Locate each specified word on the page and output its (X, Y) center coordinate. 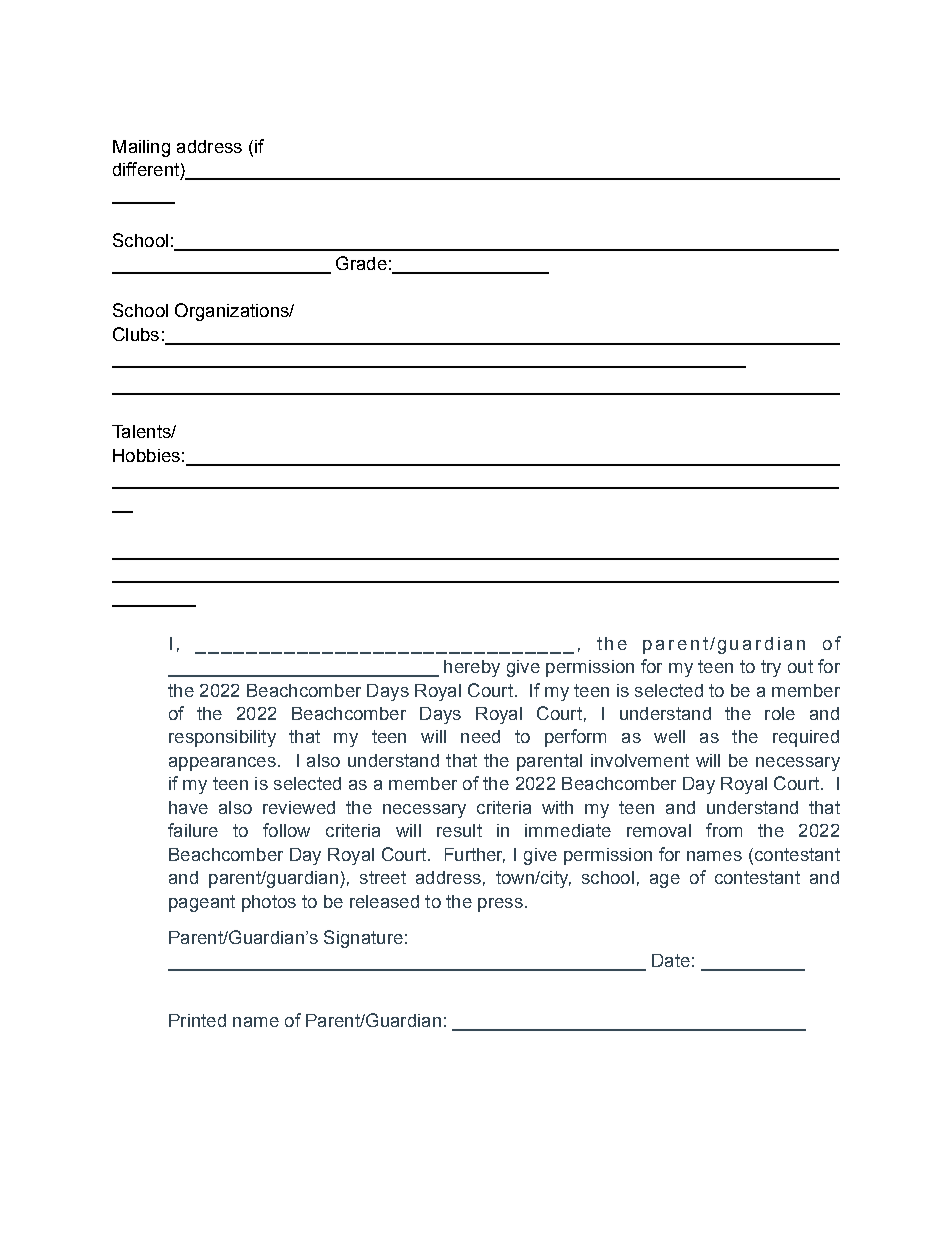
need (480, 736)
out (800, 666)
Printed (197, 1020)
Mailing (141, 148)
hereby (472, 668)
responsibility (222, 738)
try (771, 668)
